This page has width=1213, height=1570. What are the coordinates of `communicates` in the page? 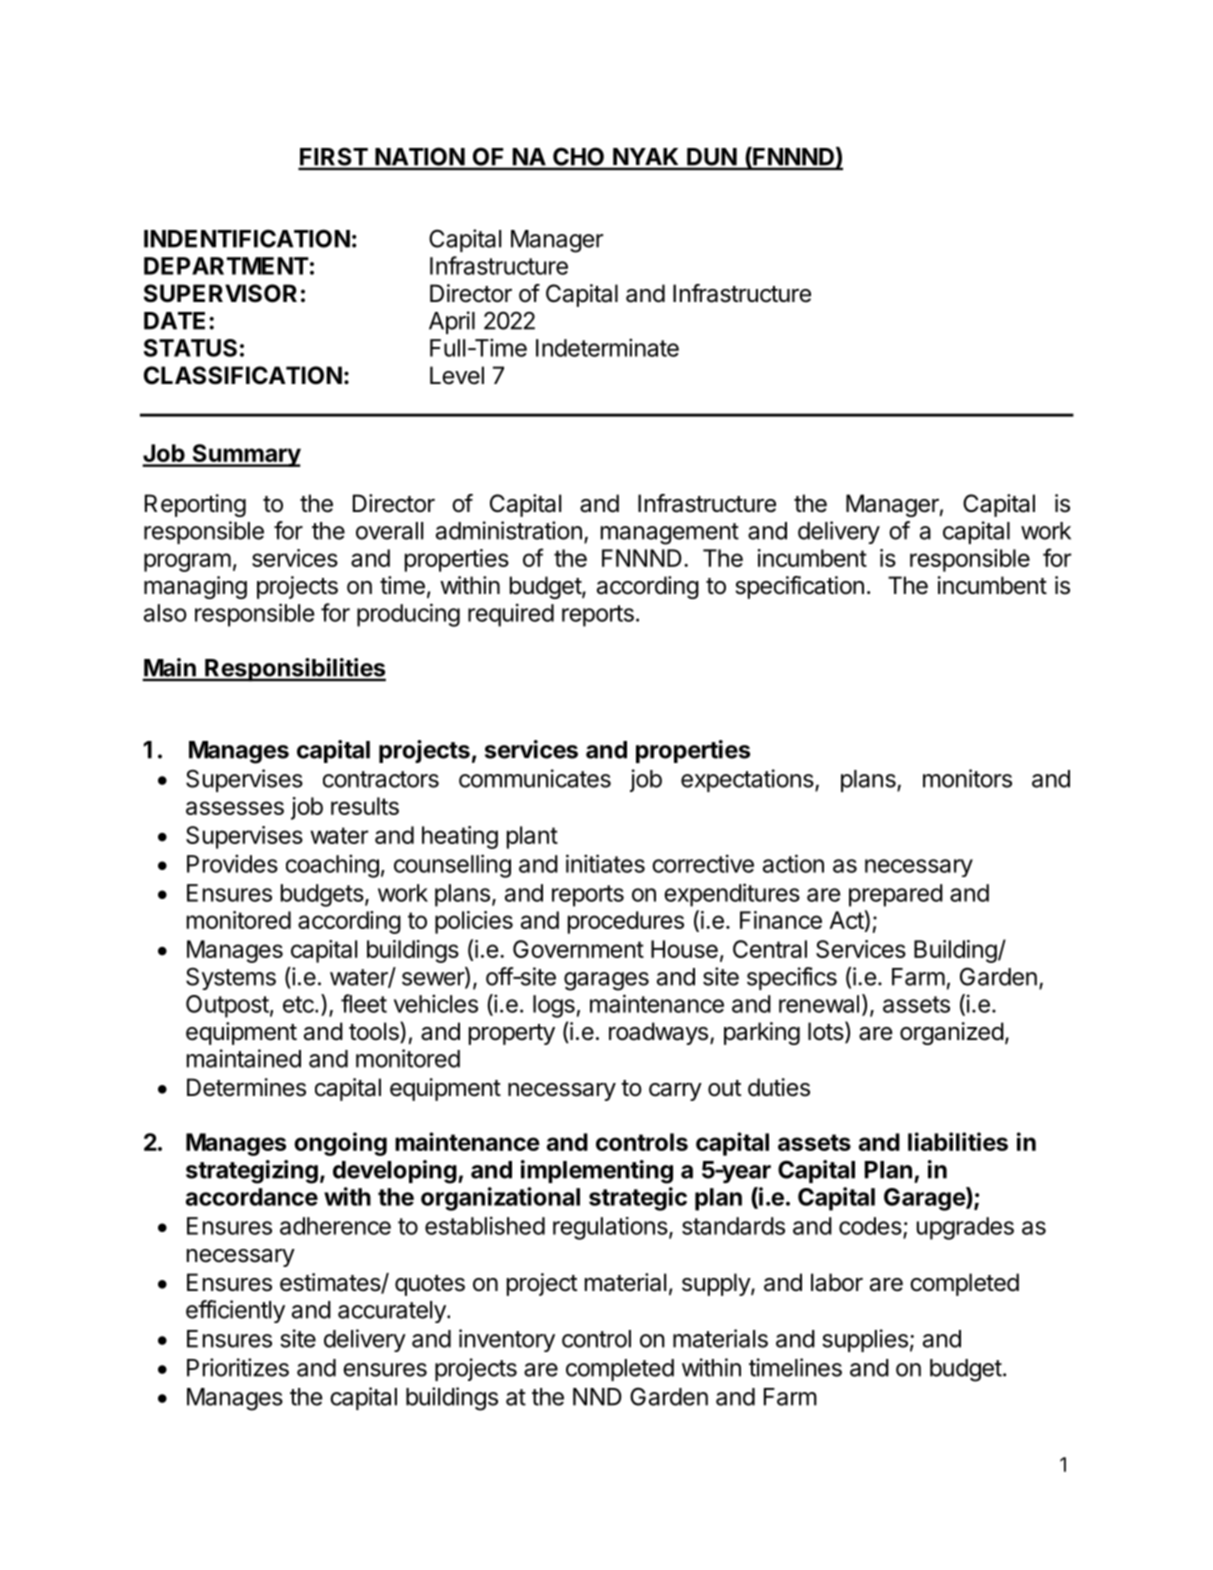 It's located at (535, 778).
